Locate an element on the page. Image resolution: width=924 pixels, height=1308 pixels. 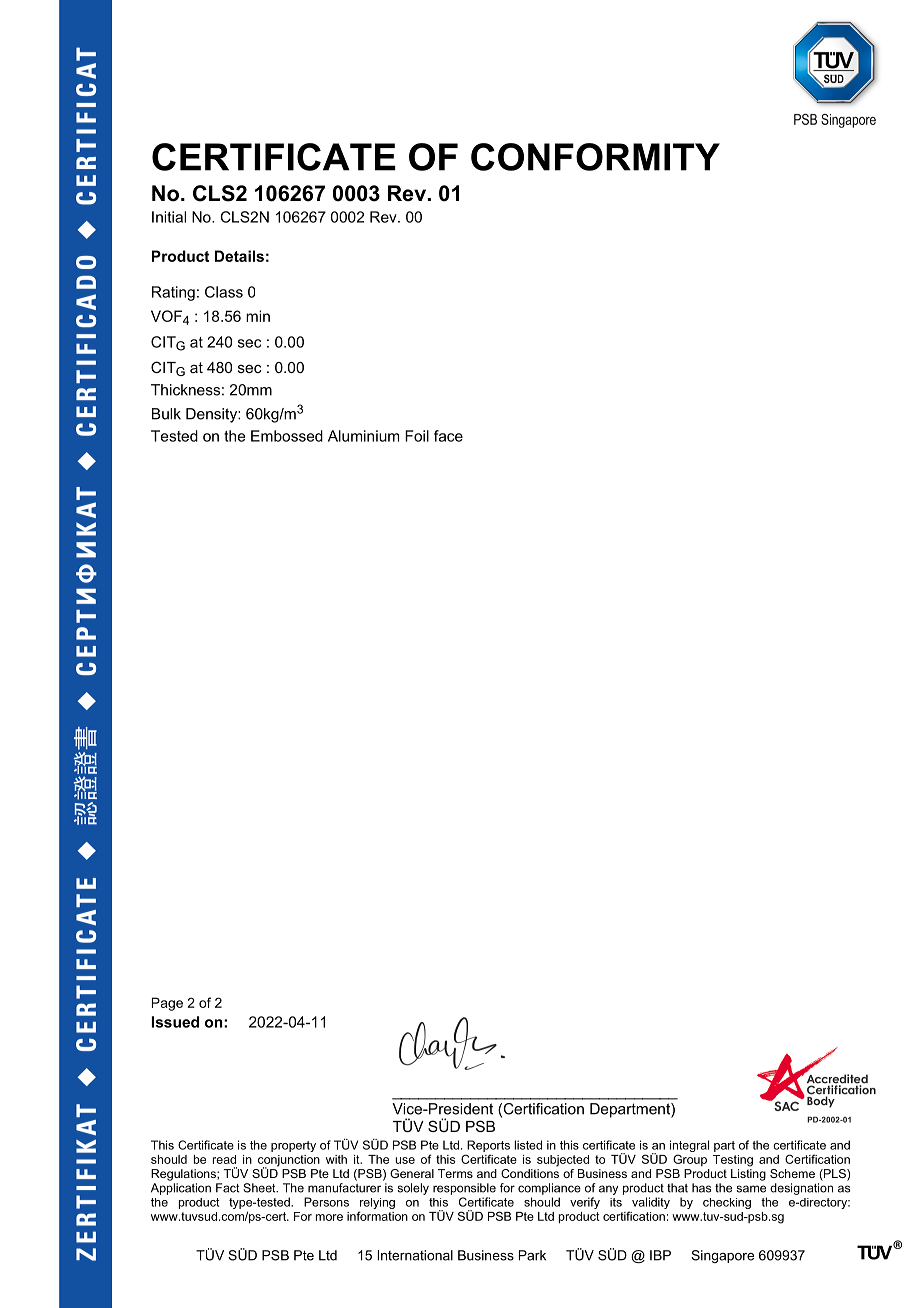
Aluminium is located at coordinates (363, 436).
